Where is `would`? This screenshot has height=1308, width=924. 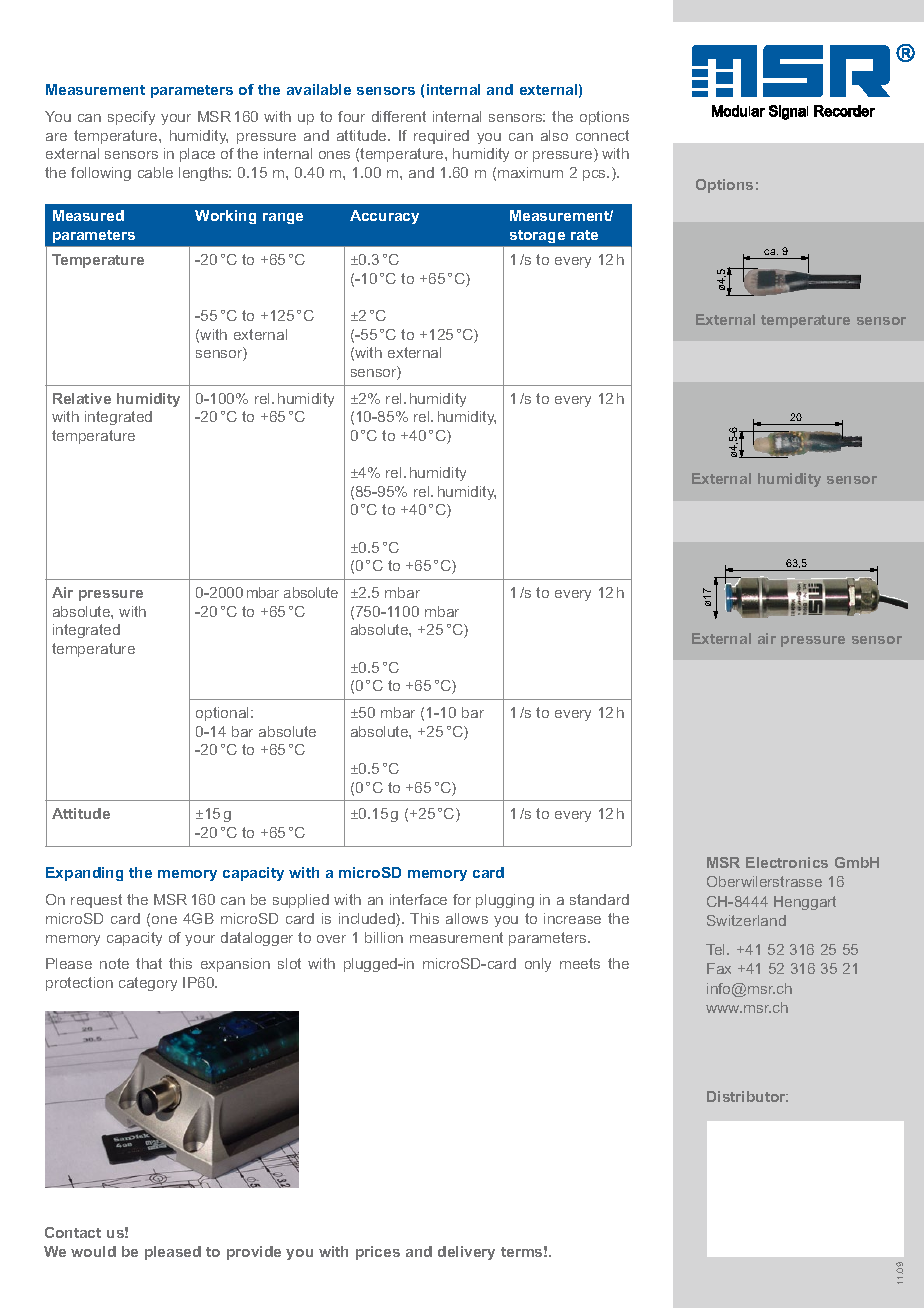
would is located at coordinates (93, 1251).
